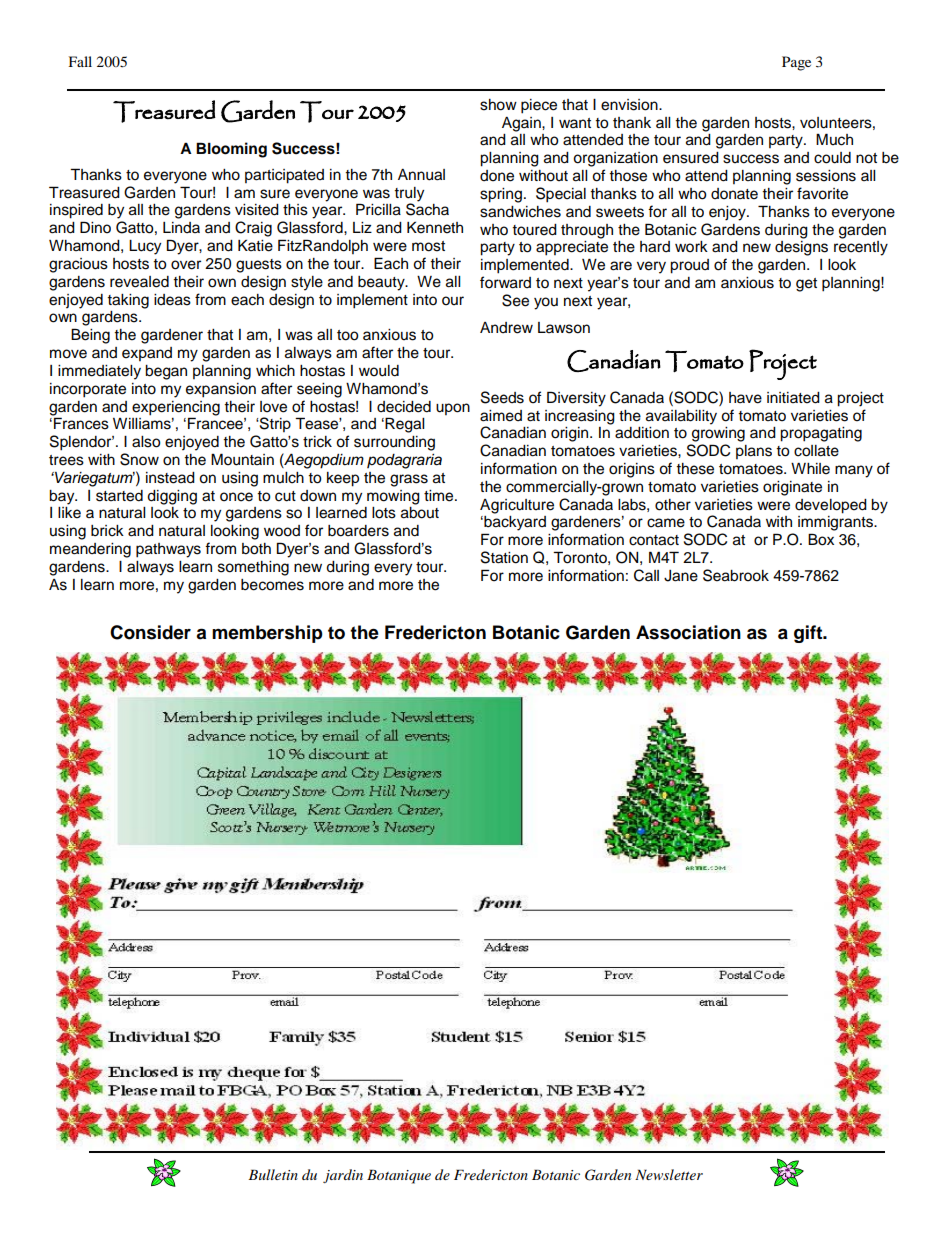  I want to click on Station, so click(504, 557).
